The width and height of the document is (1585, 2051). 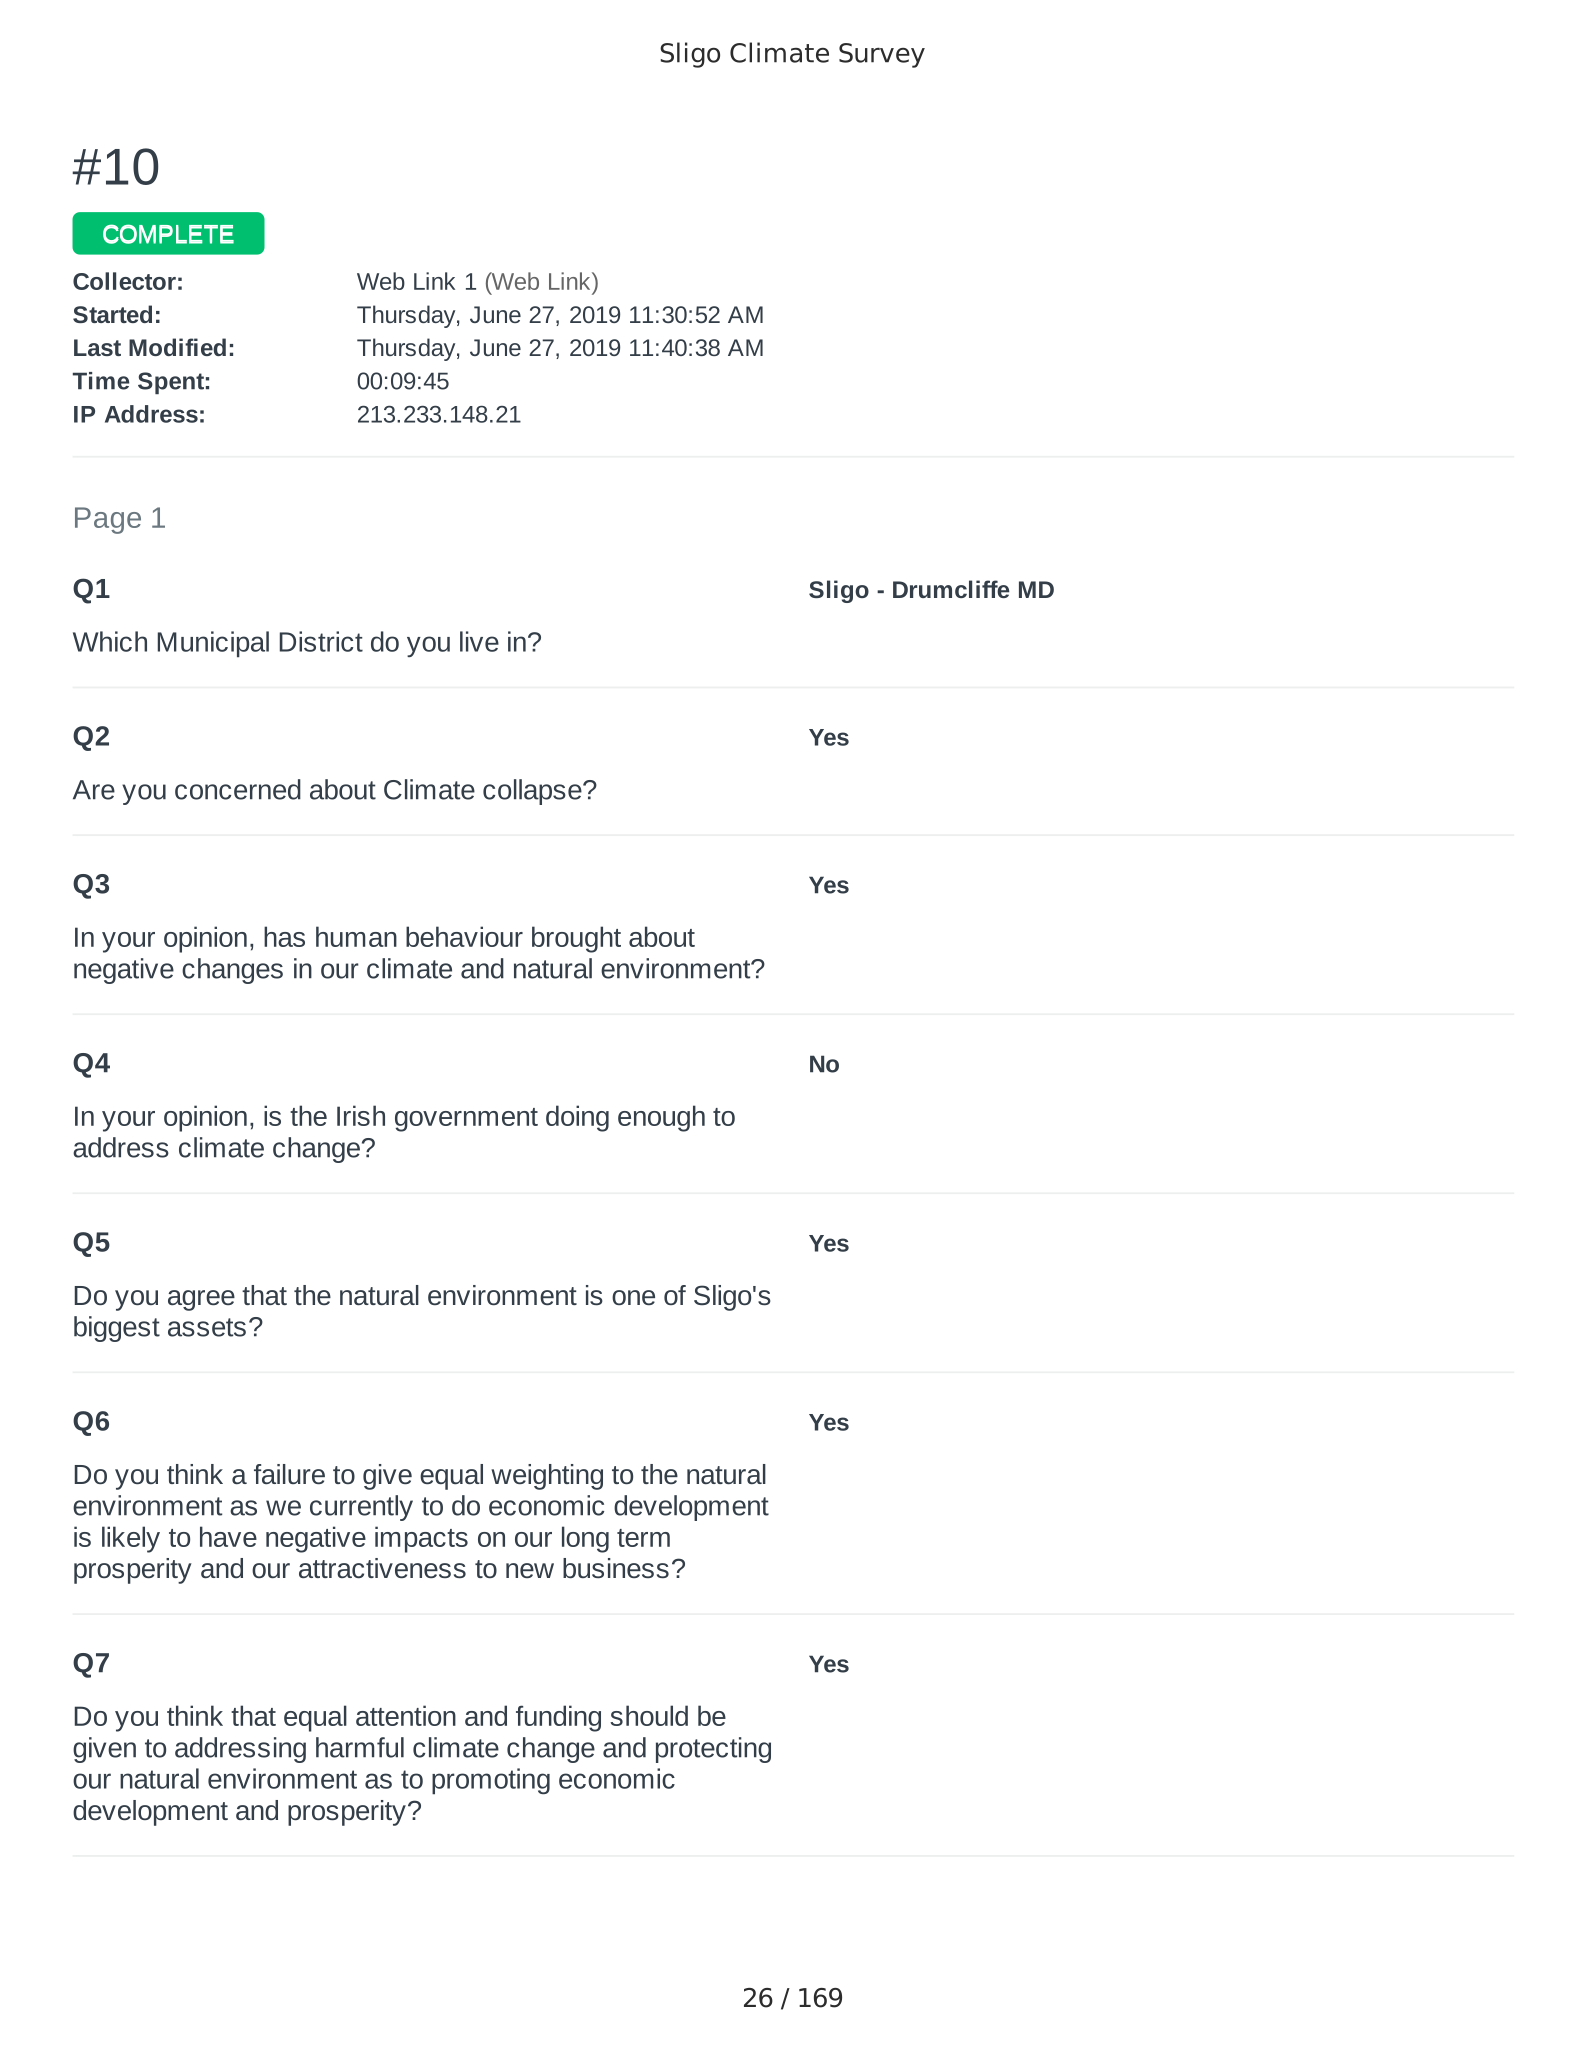 What do you see at coordinates (360, 1747) in the document?
I see `harmful` at bounding box center [360, 1747].
